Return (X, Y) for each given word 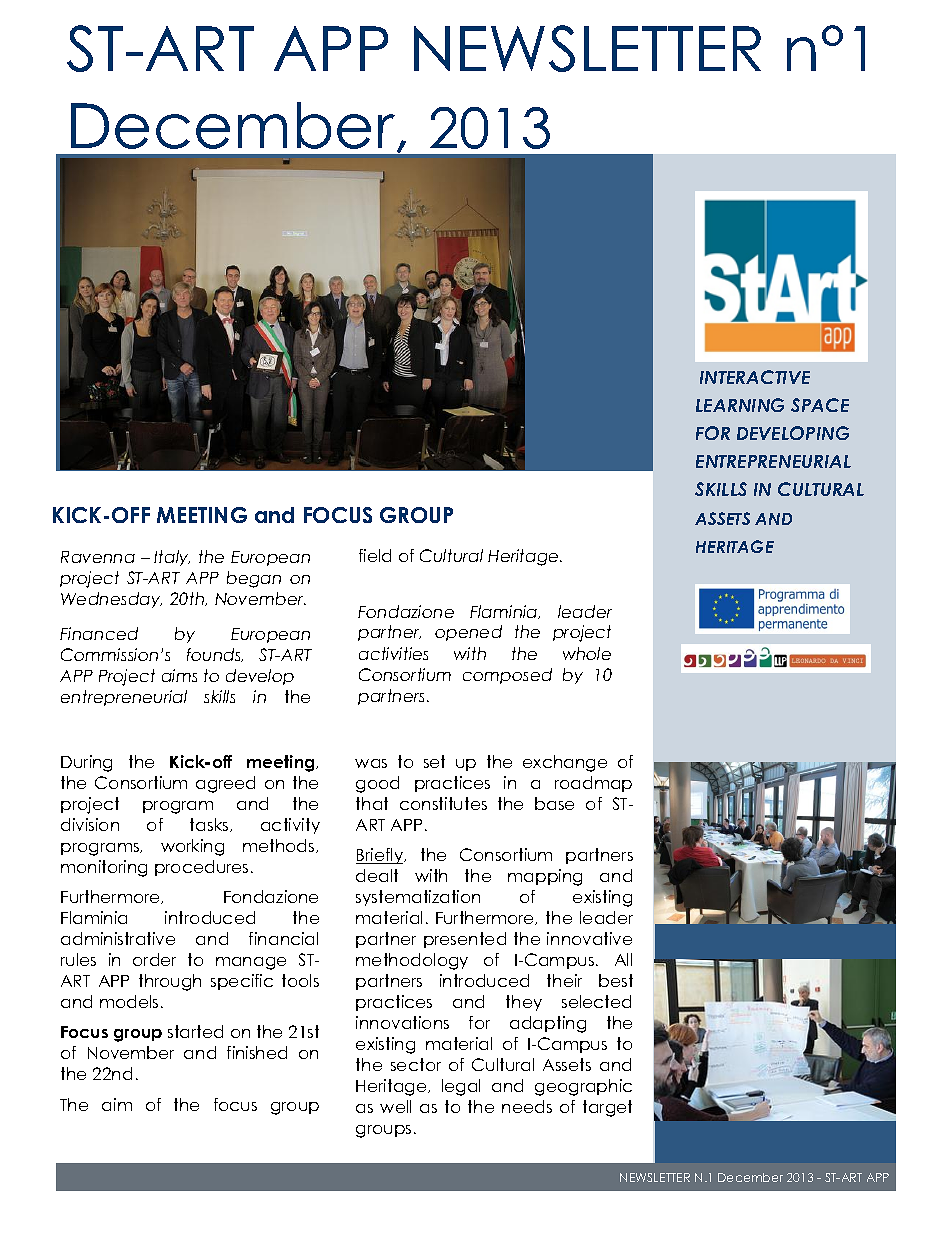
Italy (172, 558)
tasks (210, 825)
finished (257, 1052)
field (375, 555)
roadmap (593, 784)
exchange (565, 763)
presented (465, 940)
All (623, 959)
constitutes (443, 803)
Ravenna (98, 557)
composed (507, 676)
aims (179, 675)
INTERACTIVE (755, 377)
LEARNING (740, 405)
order (154, 959)
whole (587, 653)
